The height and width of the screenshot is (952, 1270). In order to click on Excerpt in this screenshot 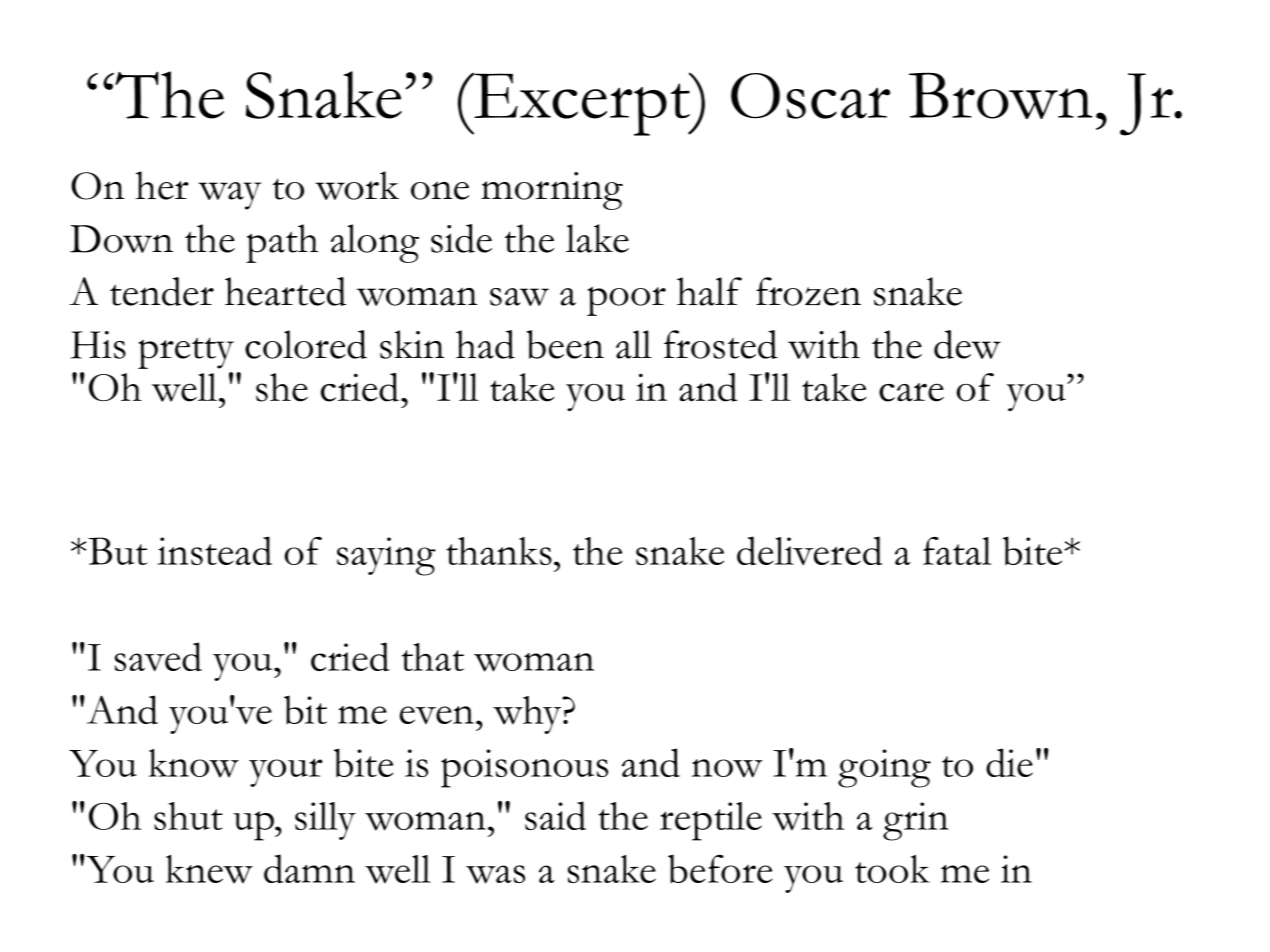, I will do `click(582, 104)`.
